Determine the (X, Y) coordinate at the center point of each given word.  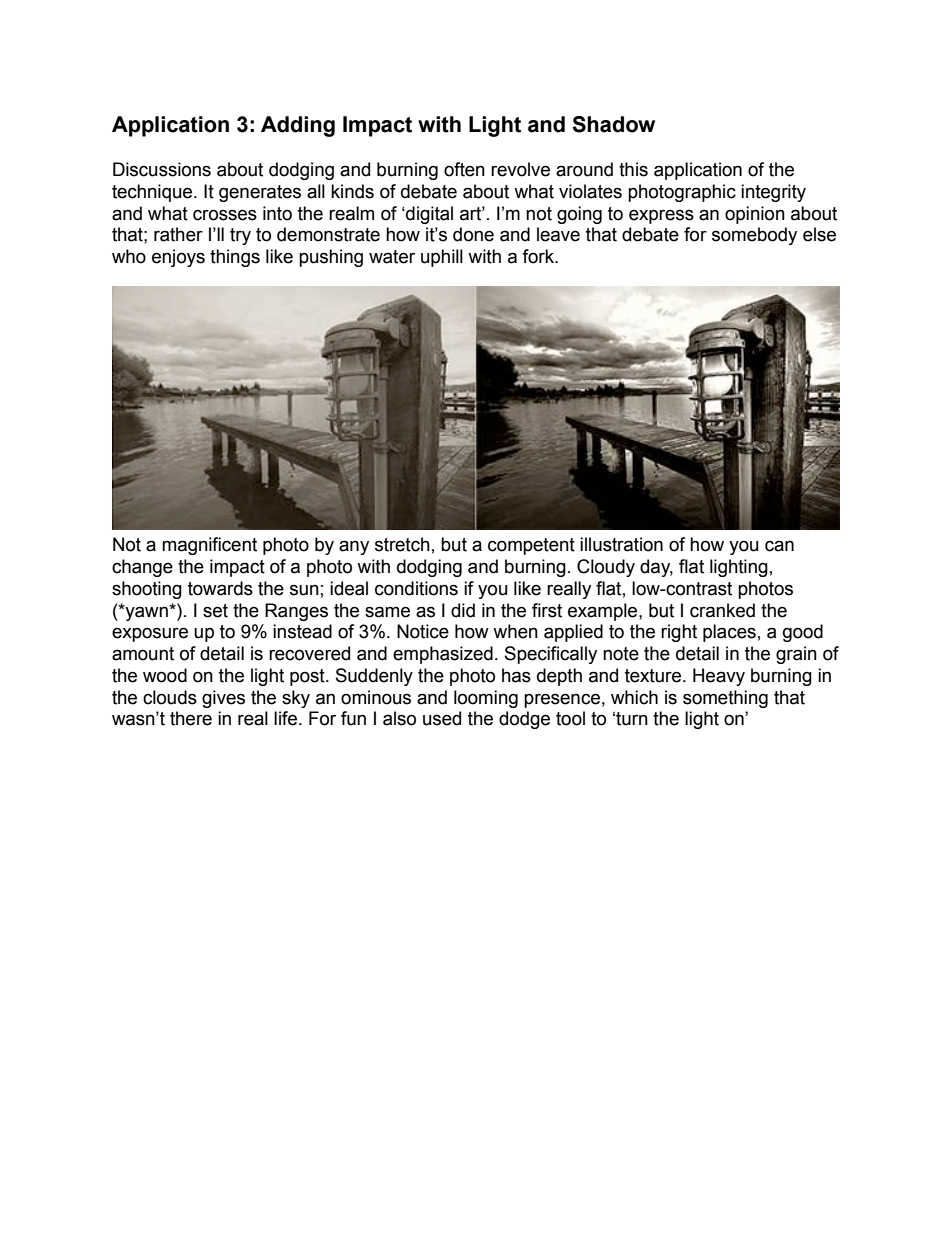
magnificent (209, 546)
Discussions (162, 169)
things (235, 258)
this (633, 169)
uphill (442, 258)
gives (223, 699)
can (779, 546)
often (464, 169)
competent (531, 546)
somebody (754, 236)
